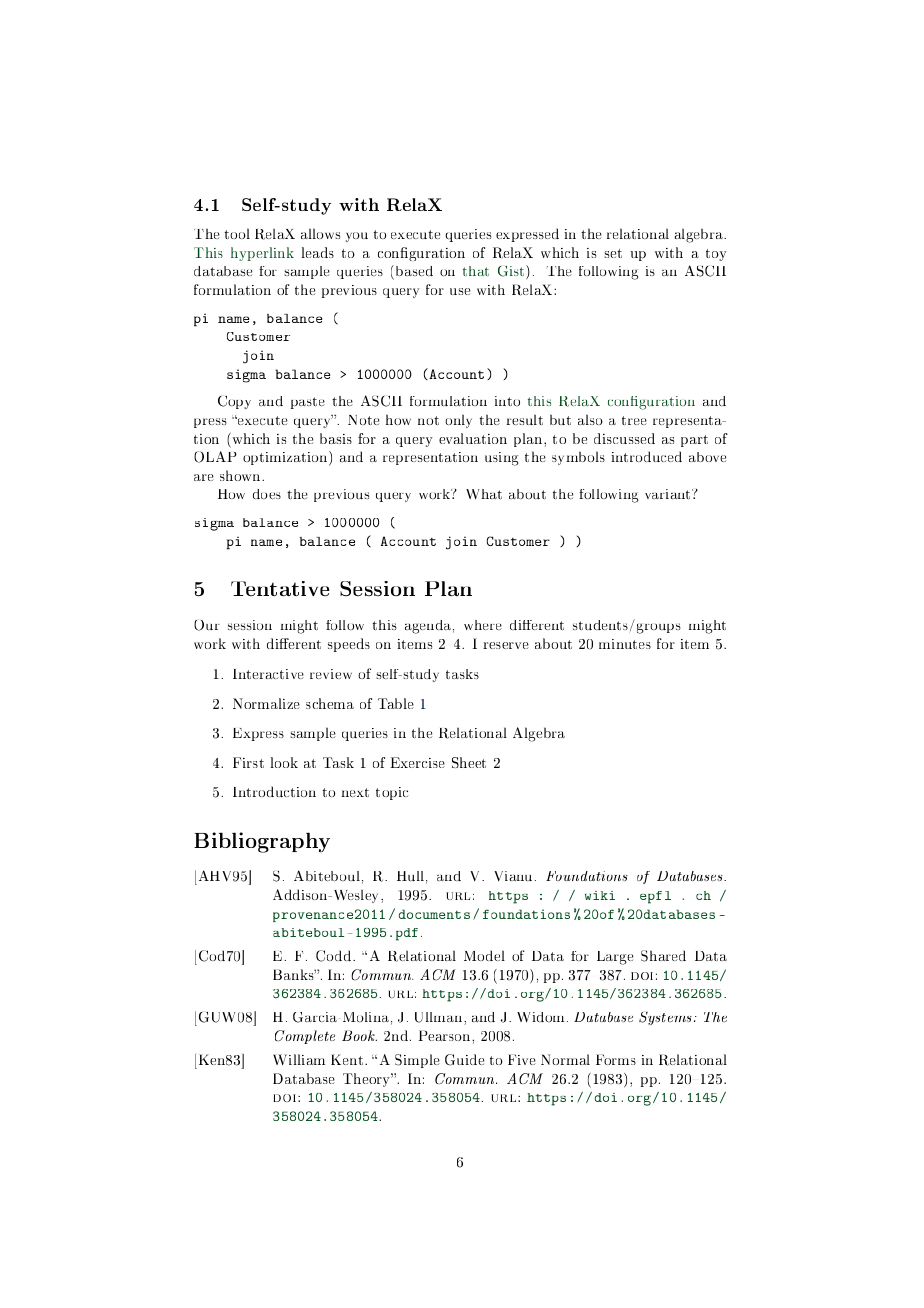  I want to click on variant, so click(669, 494).
